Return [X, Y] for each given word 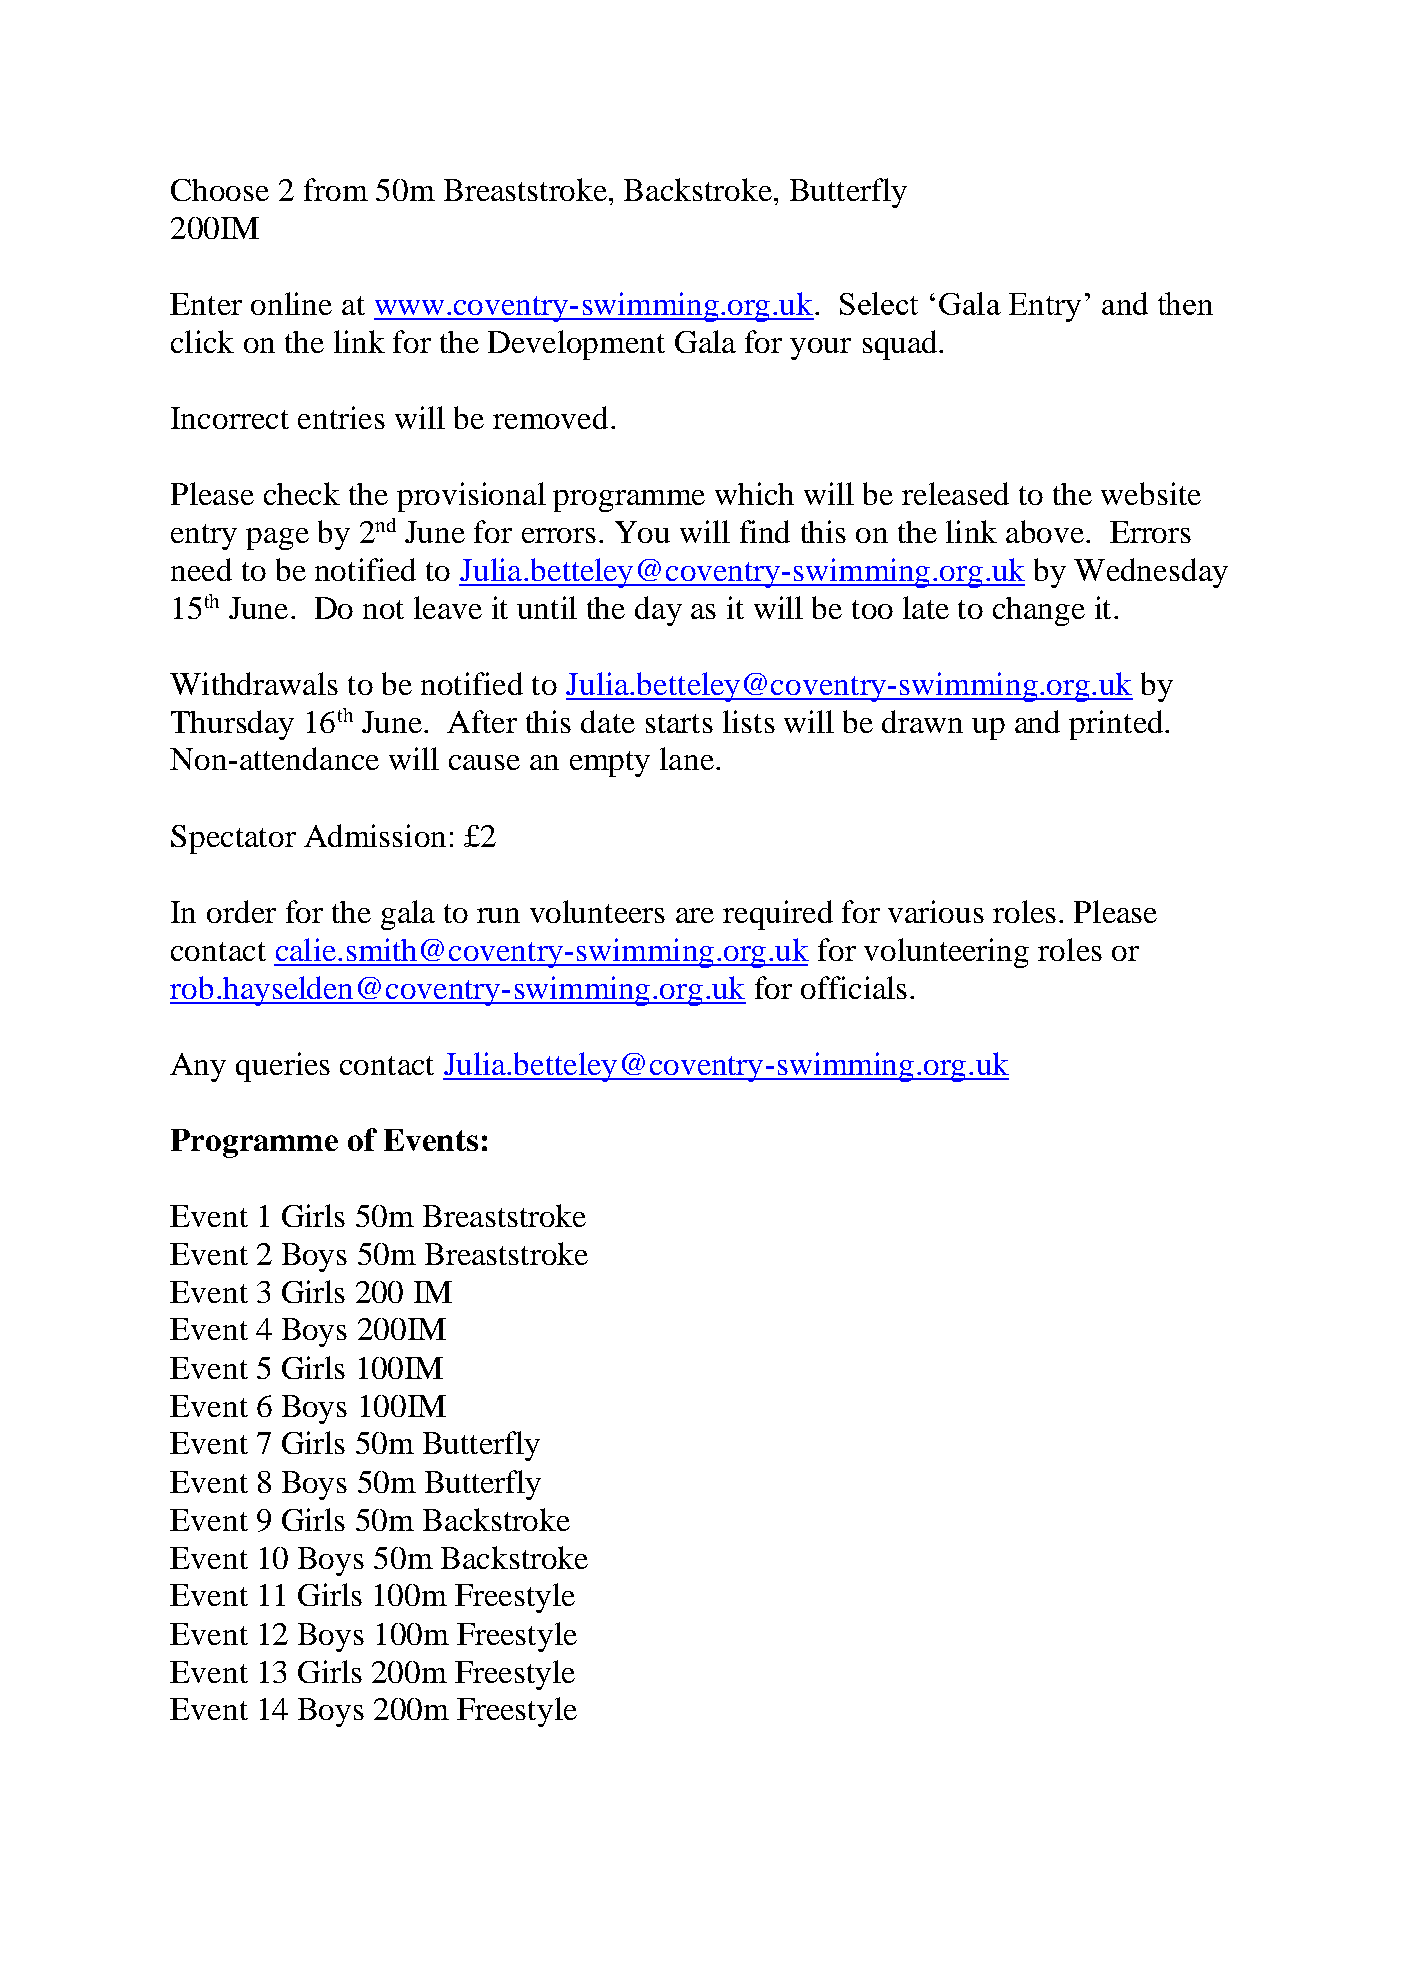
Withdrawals [254, 683]
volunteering [946, 953]
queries [283, 1067]
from [336, 189]
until [547, 607]
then [1185, 303]
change [1039, 611]
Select [879, 303]
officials [854, 987]
